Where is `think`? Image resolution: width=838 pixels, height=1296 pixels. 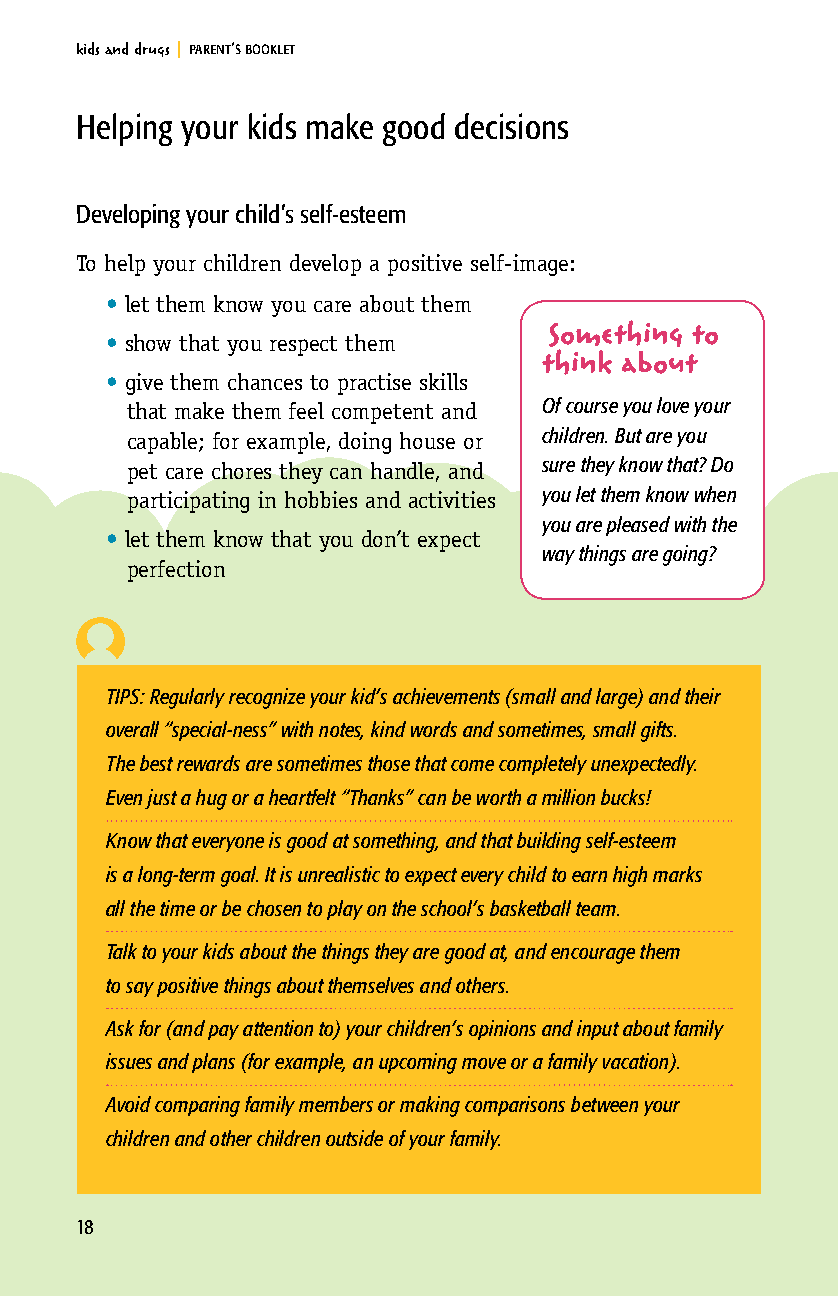 think is located at coordinates (577, 362).
